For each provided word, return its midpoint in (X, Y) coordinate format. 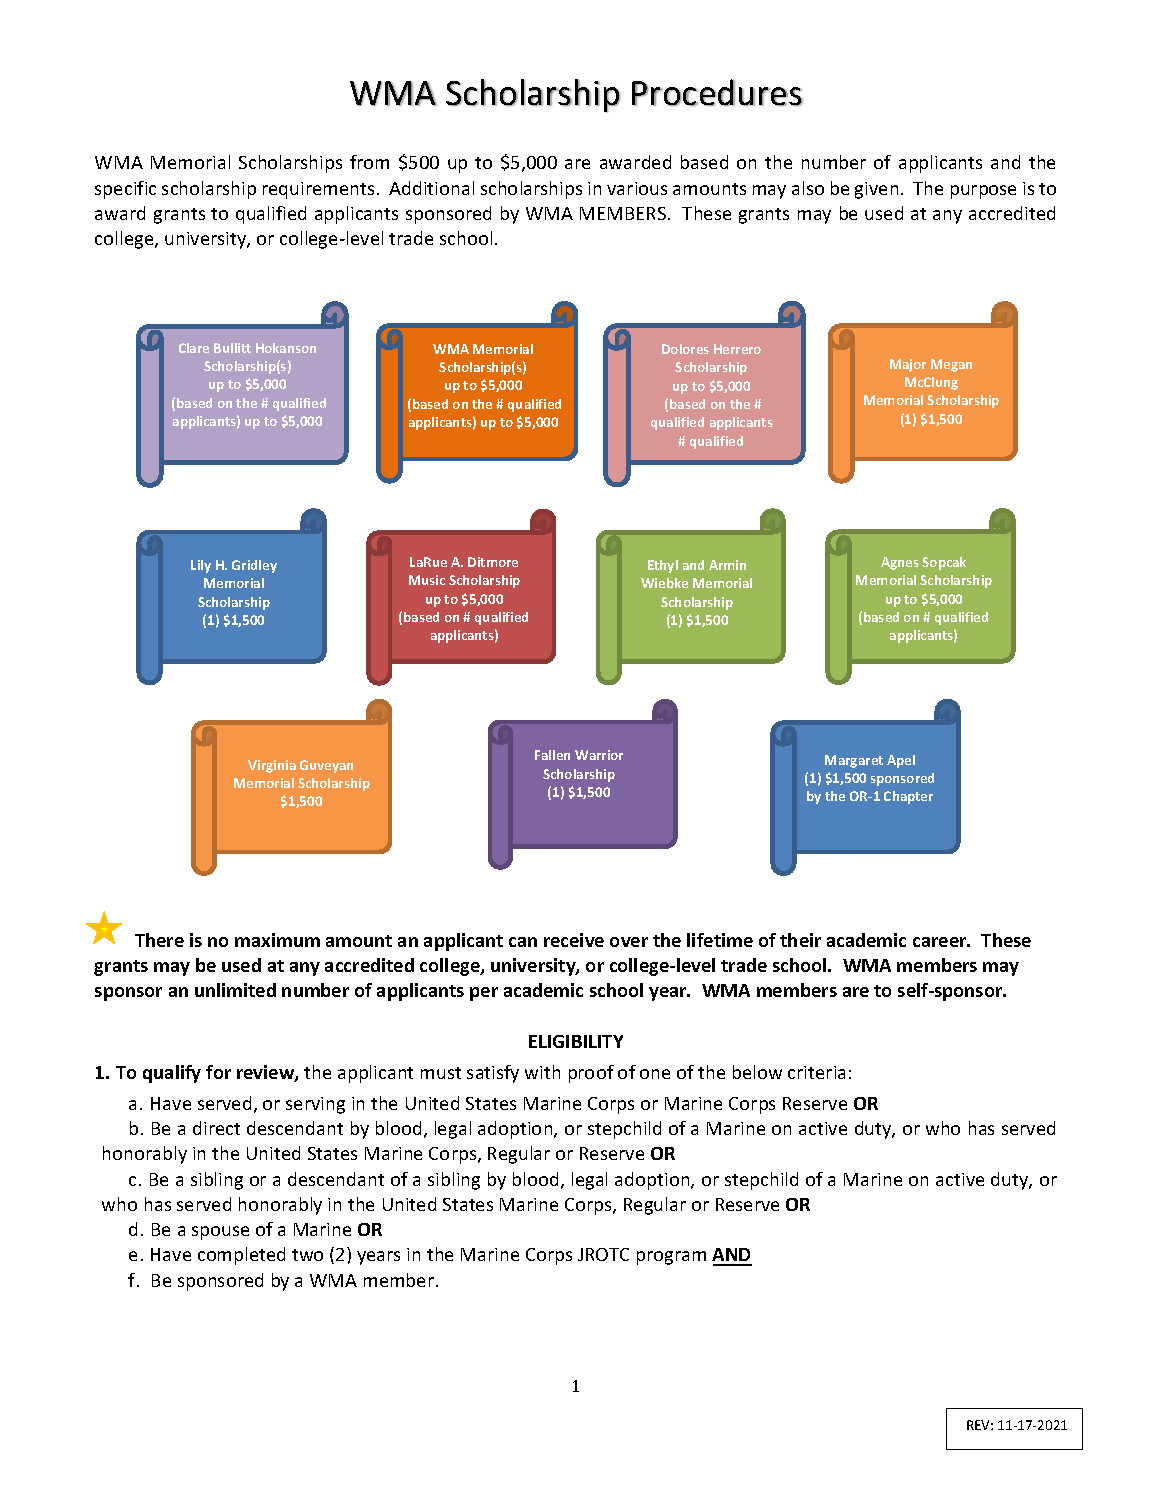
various (637, 188)
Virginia (272, 766)
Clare (194, 348)
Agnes (900, 563)
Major (908, 365)
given (876, 190)
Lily (201, 566)
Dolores (685, 349)
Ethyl (663, 566)
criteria (816, 1072)
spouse (220, 1233)
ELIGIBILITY (576, 1041)
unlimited (235, 990)
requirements (318, 190)
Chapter (908, 797)
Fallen (552, 755)
